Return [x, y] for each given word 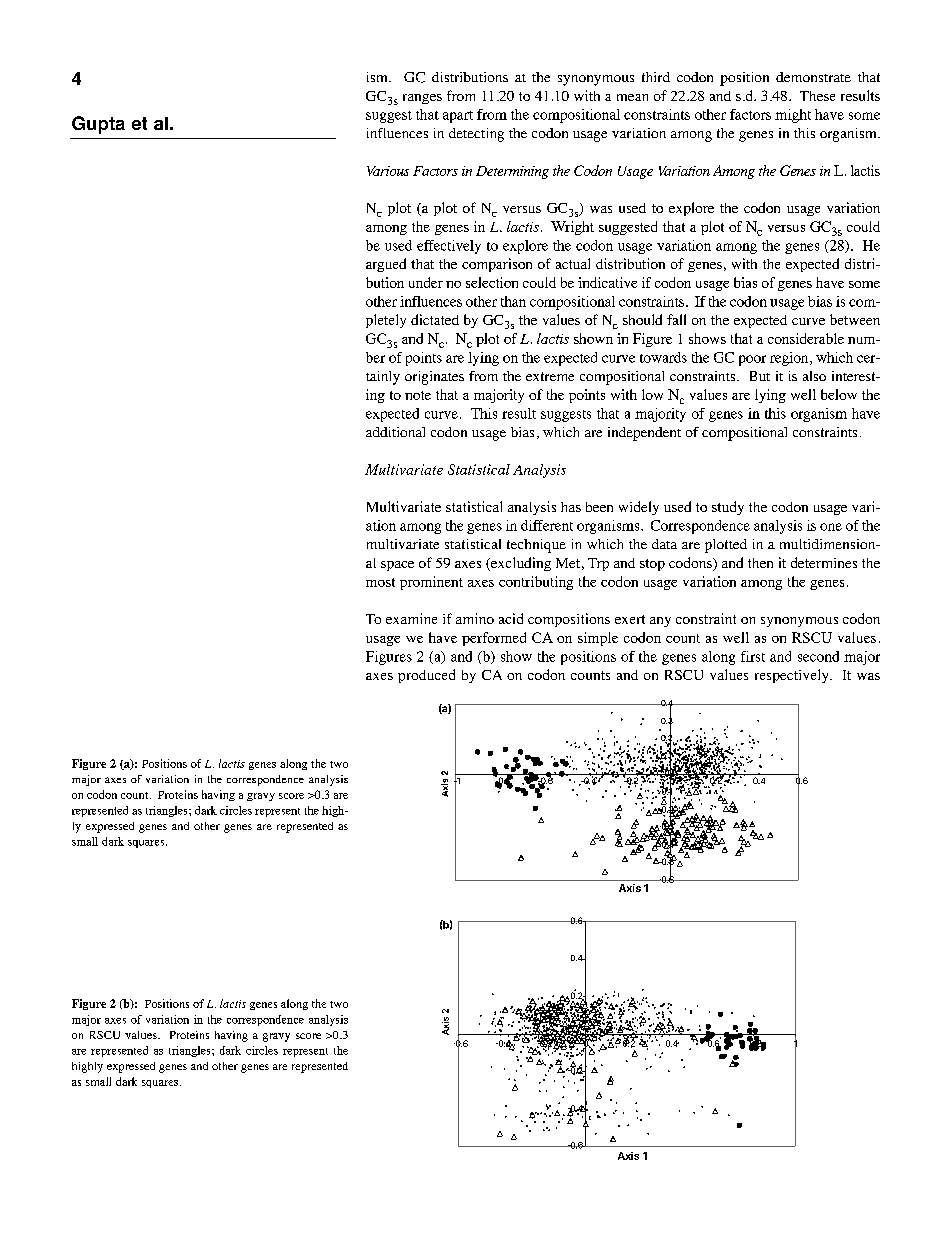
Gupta [98, 125]
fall [676, 319]
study [728, 508]
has [571, 507]
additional [395, 432]
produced [426, 676]
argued [386, 265]
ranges [422, 99]
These [817, 96]
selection [492, 282]
